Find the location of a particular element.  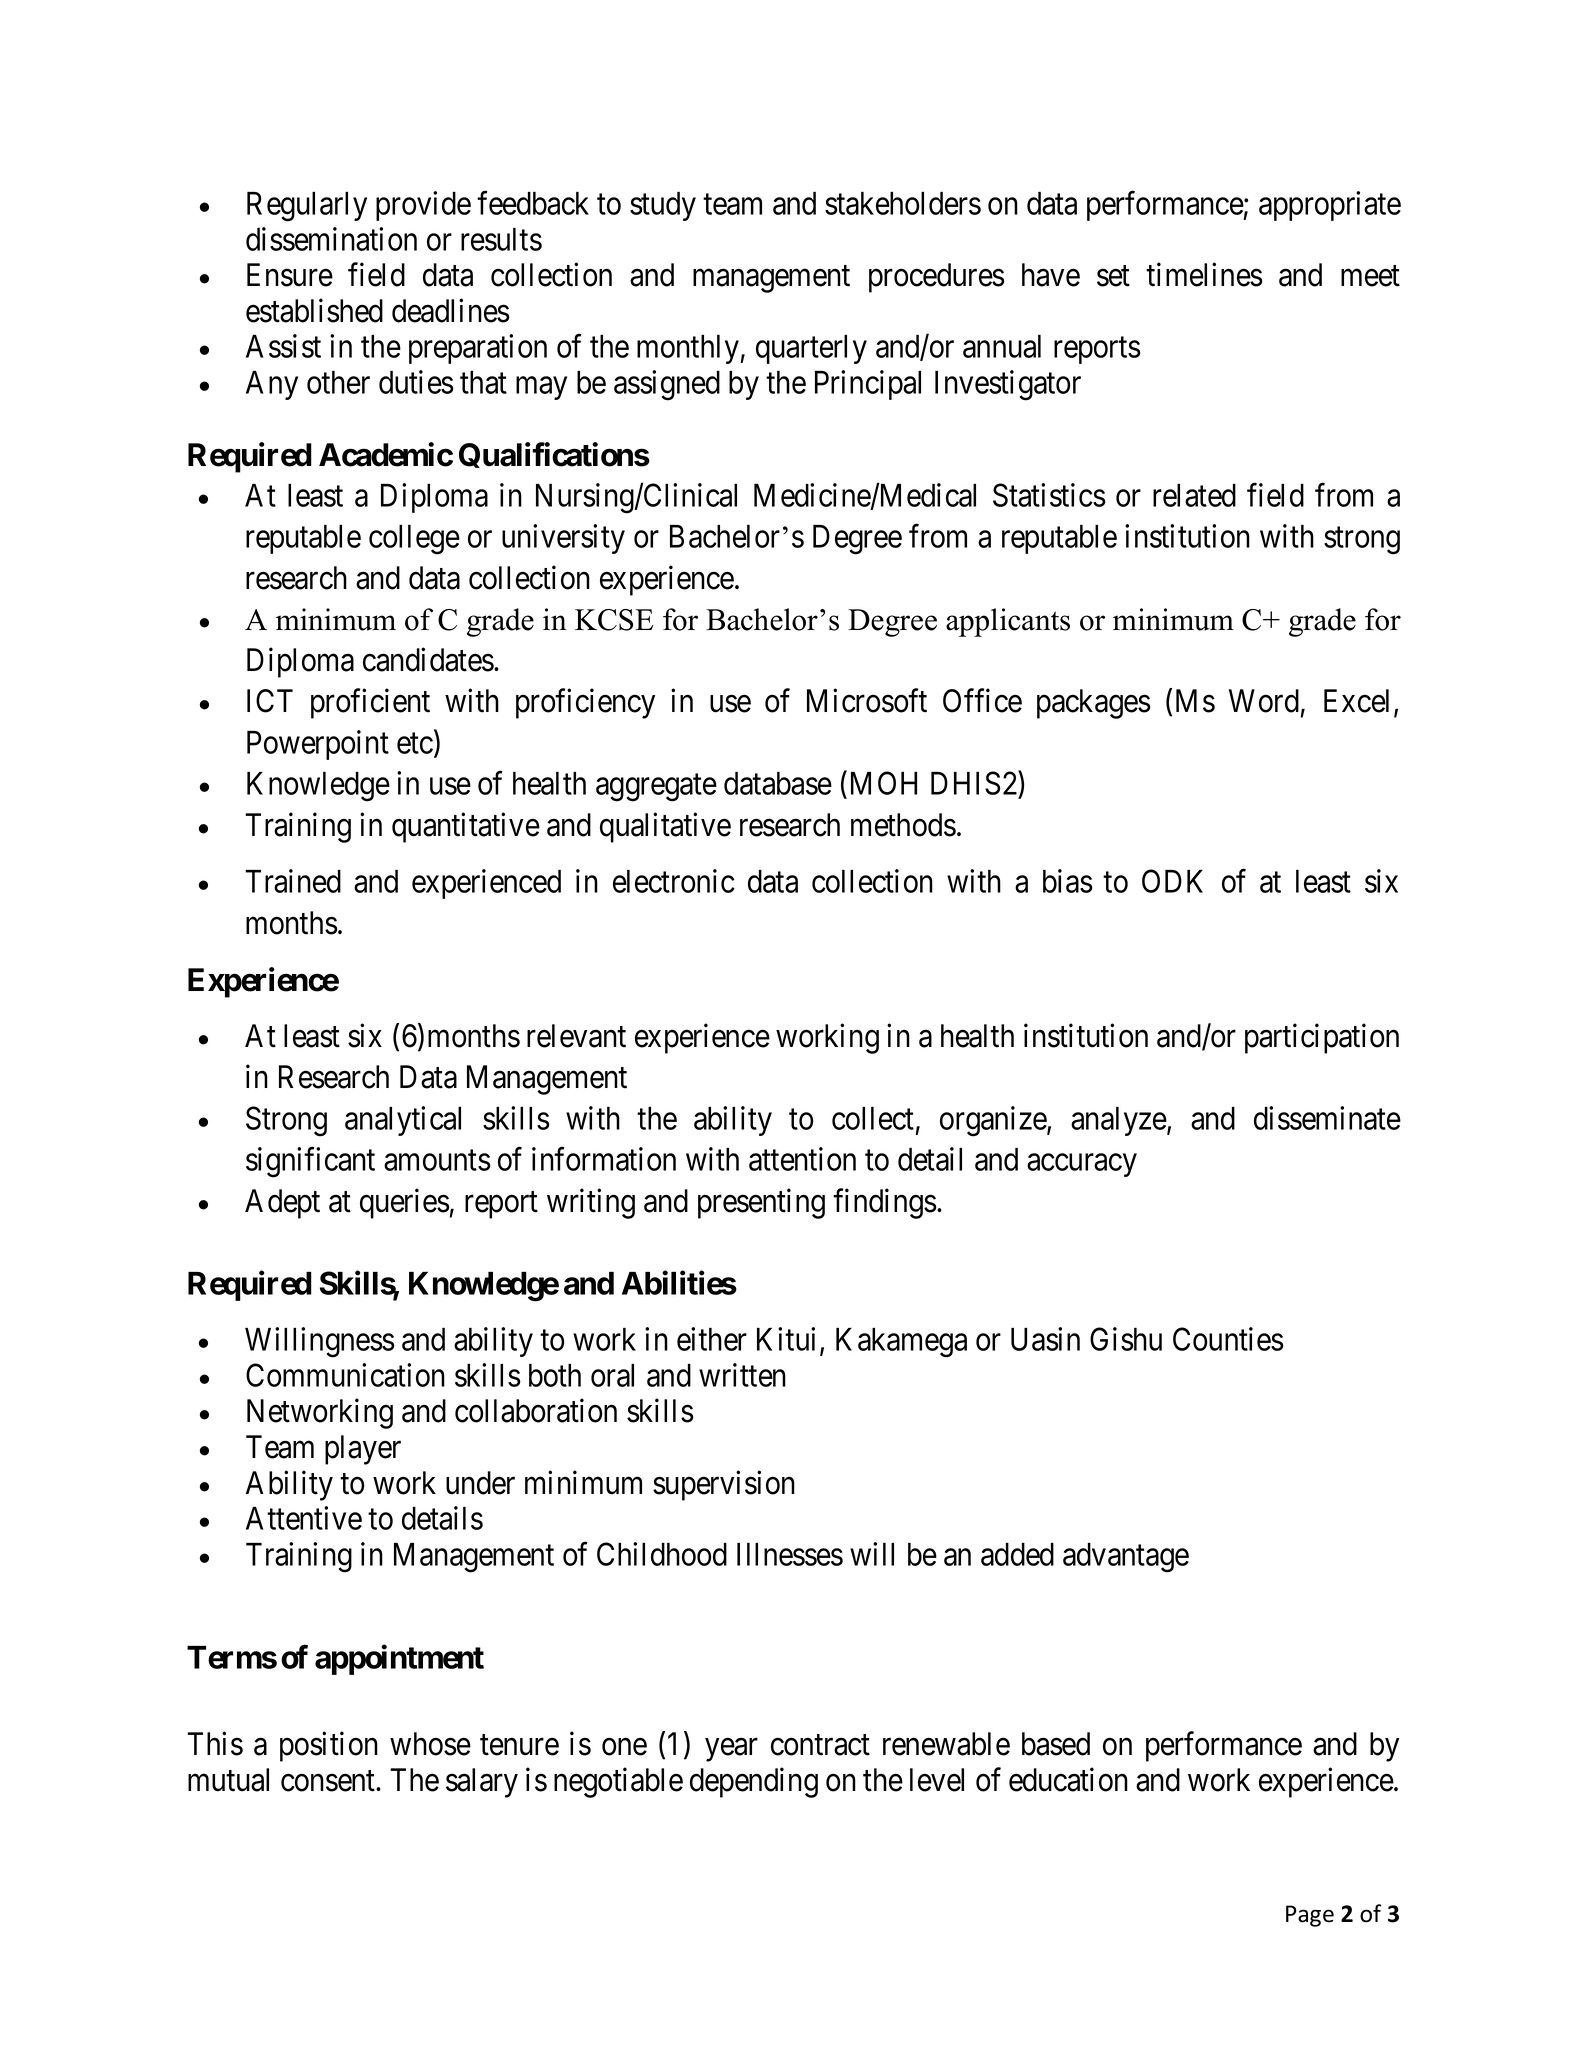

disseminate is located at coordinates (1327, 1118).
